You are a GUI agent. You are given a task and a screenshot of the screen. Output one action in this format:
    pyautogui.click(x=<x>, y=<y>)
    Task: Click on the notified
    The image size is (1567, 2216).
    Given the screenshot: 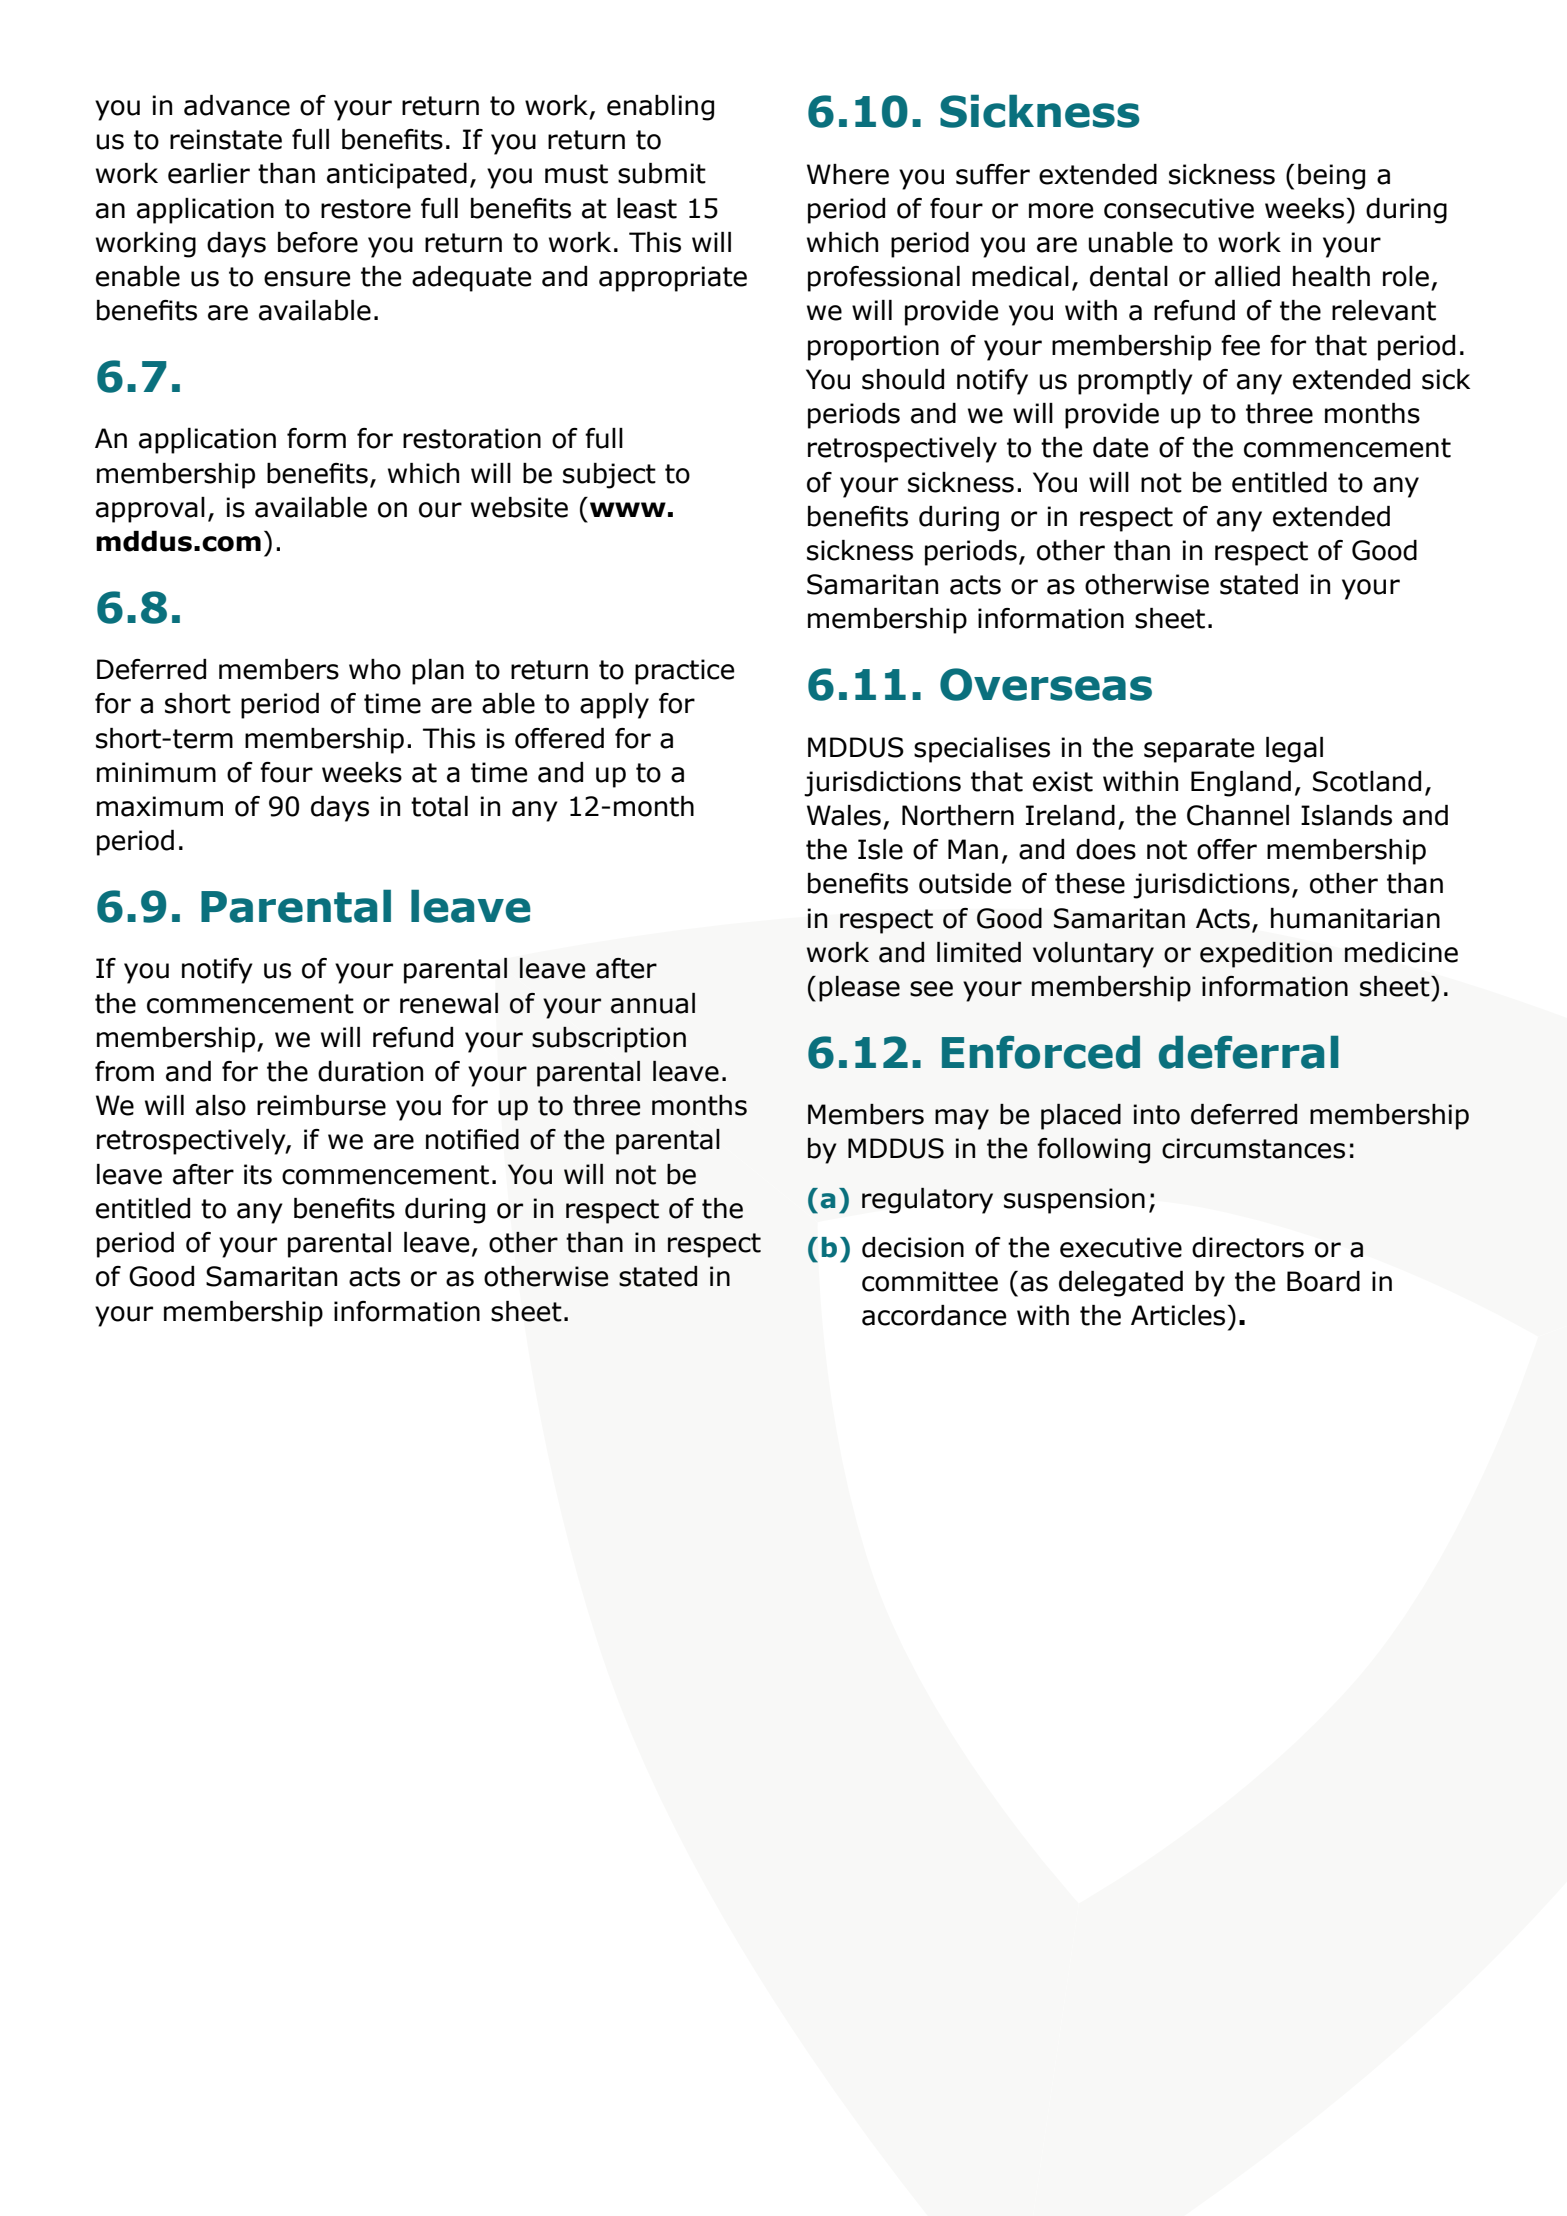 What is the action you would take?
    pyautogui.click(x=472, y=1139)
